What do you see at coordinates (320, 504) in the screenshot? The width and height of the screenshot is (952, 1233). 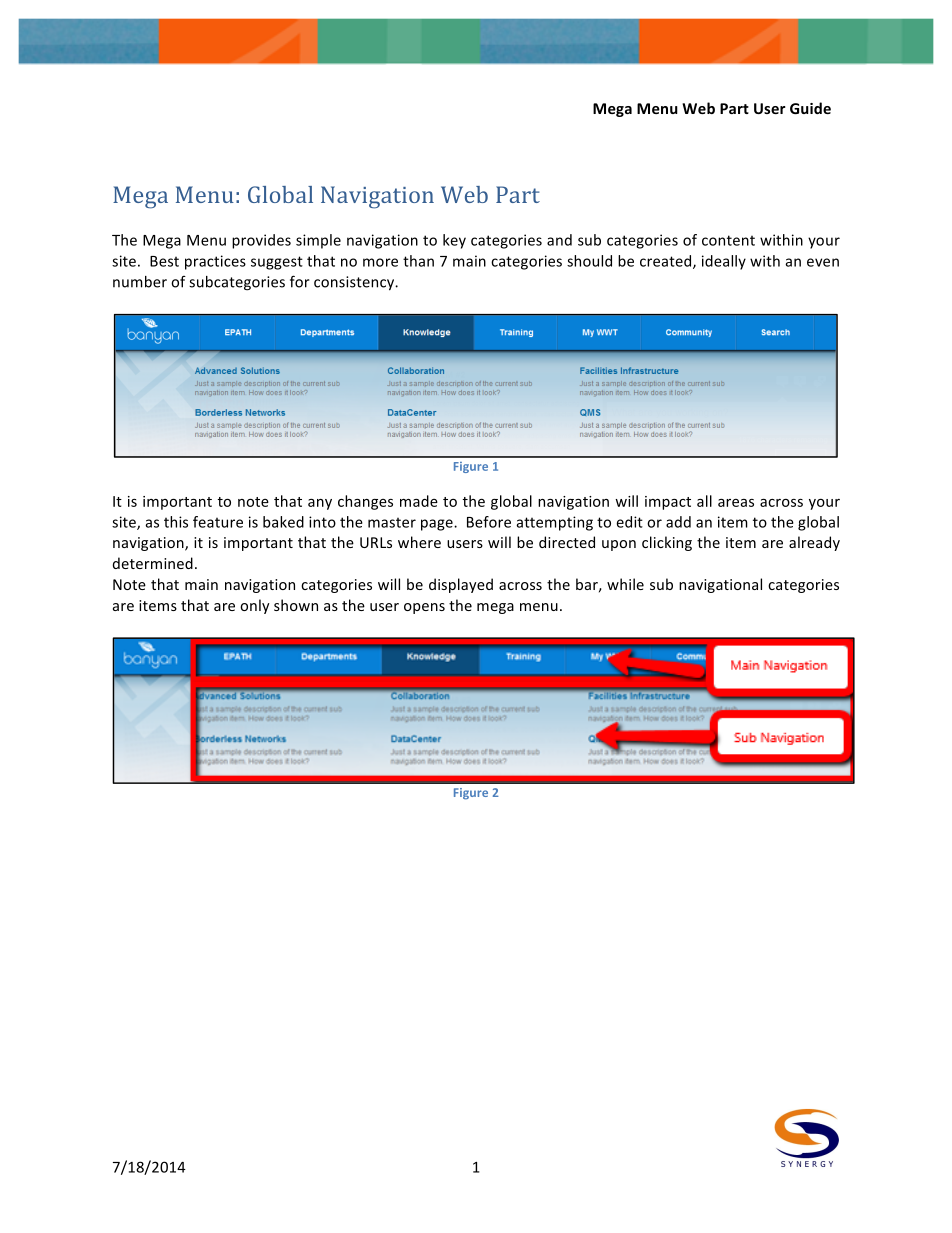 I see `any` at bounding box center [320, 504].
